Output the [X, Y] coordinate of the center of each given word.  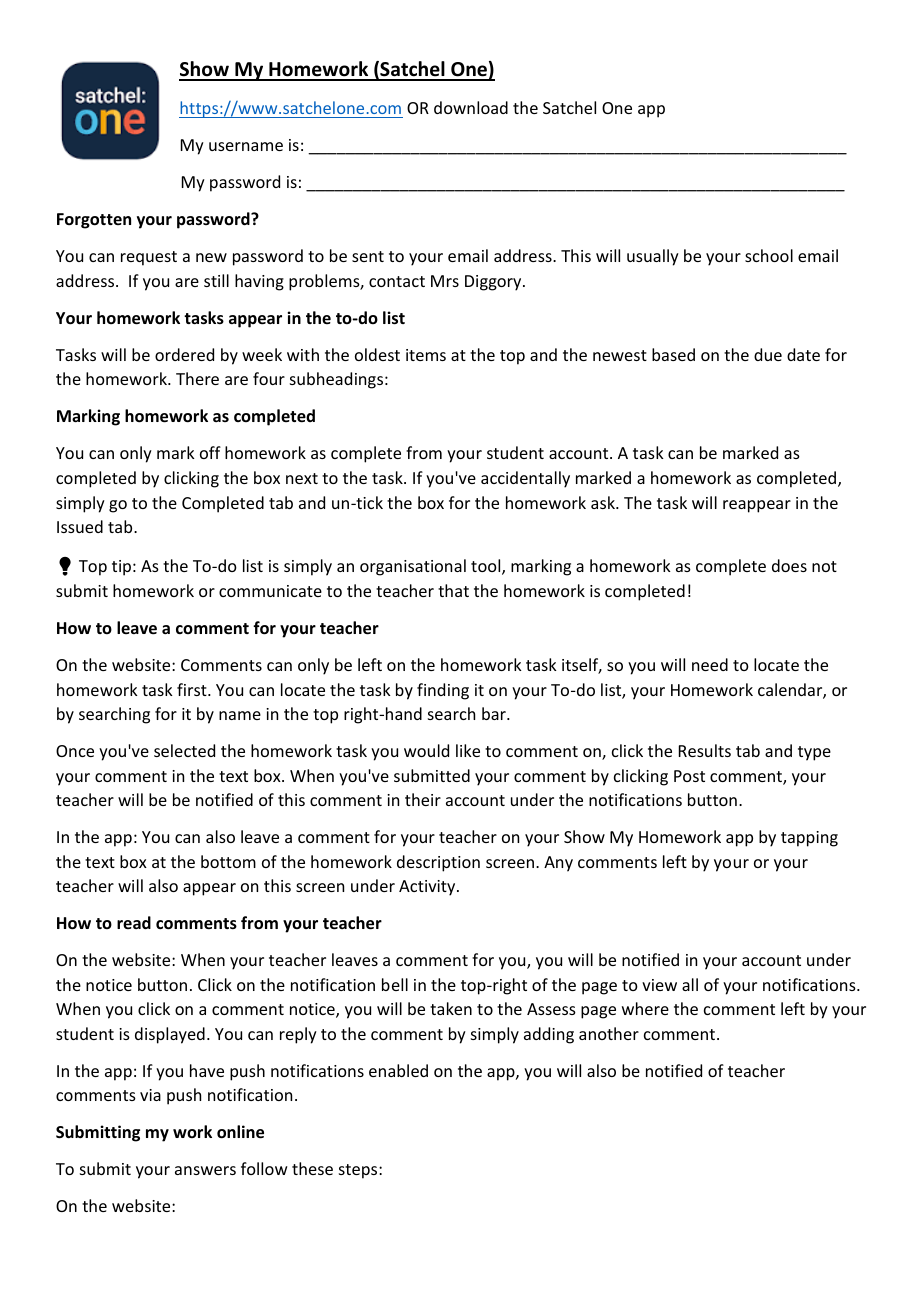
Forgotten [94, 221]
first [193, 689]
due [768, 354]
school [769, 255]
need [710, 664]
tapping [809, 839]
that [453, 590]
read [134, 922]
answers [205, 1170]
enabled [398, 1070]
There [197, 378]
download [471, 107]
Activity [428, 888]
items [426, 355]
